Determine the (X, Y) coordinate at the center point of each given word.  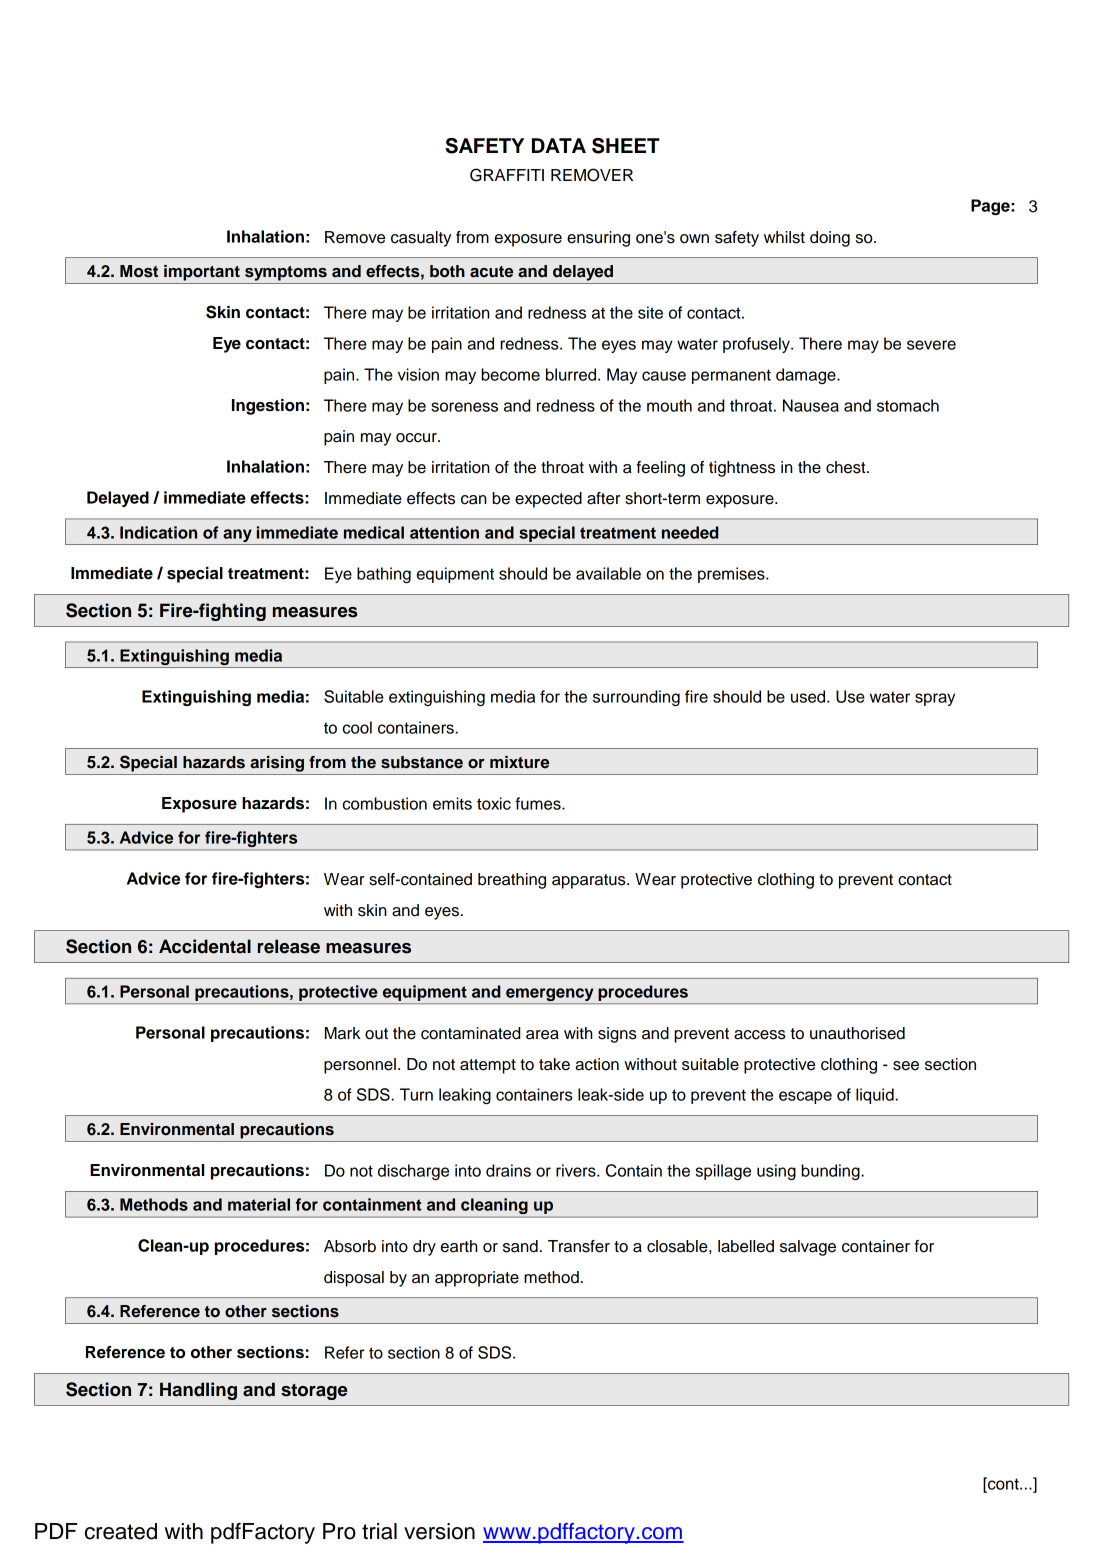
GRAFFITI (507, 175)
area (542, 1035)
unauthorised (857, 1033)
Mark (343, 1033)
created (121, 1531)
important (202, 273)
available (608, 573)
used (809, 696)
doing (830, 239)
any (237, 535)
